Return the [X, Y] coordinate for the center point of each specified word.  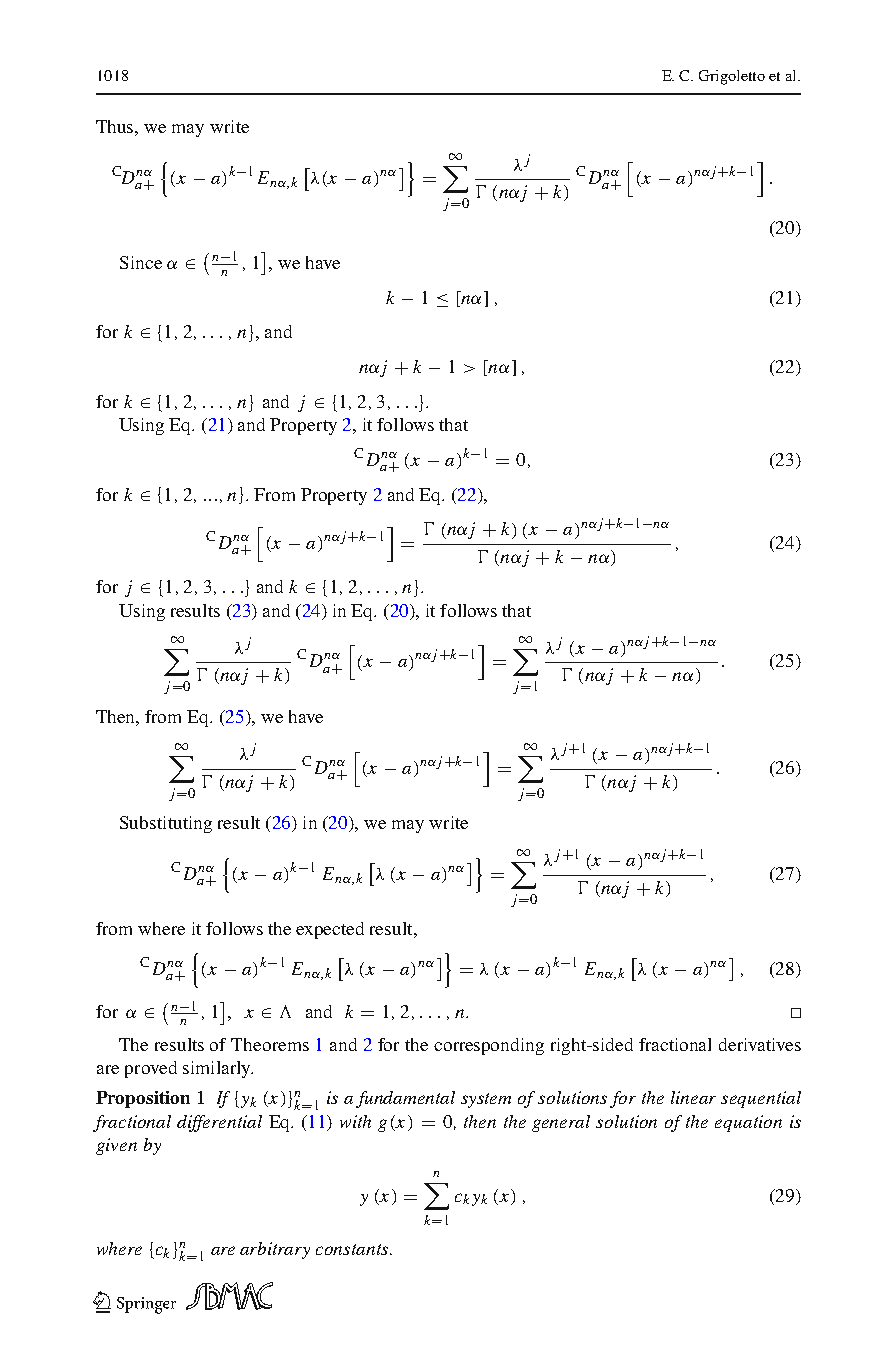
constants [353, 1249]
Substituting [166, 824]
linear [693, 1097]
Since [141, 262]
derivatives [760, 1044]
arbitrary [275, 1250]
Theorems [270, 1044]
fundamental [405, 1099]
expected [330, 930]
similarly [218, 1069]
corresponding [489, 1046]
